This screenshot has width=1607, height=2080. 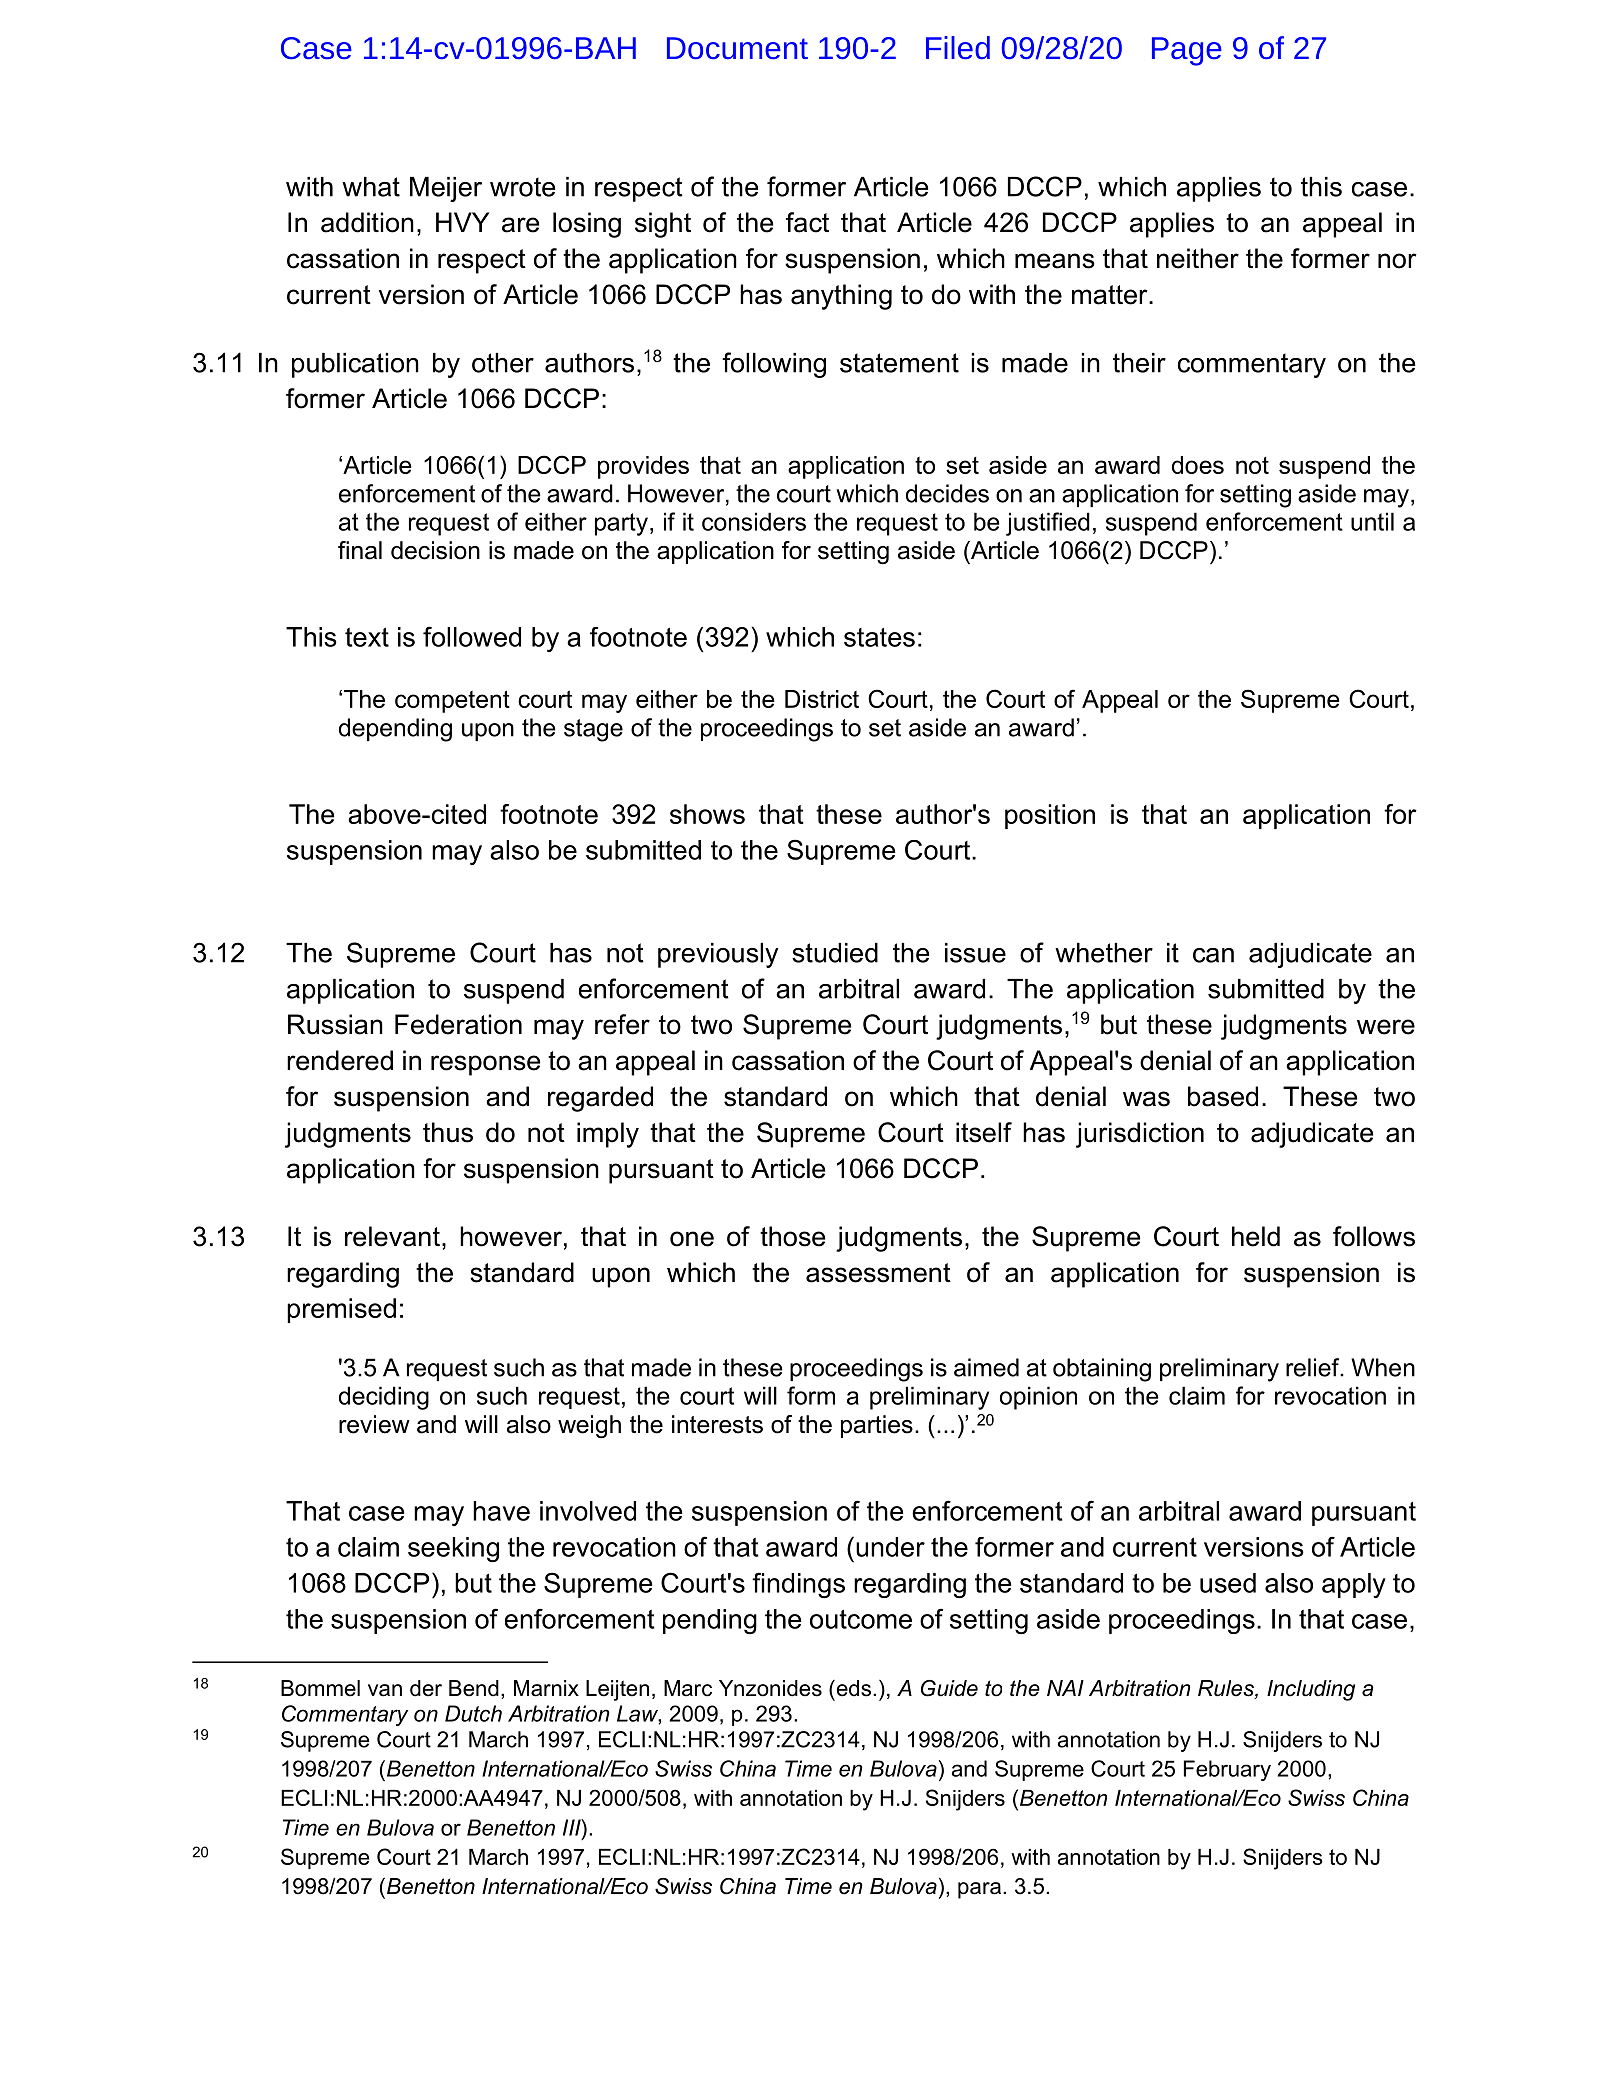 I want to click on para, so click(x=979, y=1890).
